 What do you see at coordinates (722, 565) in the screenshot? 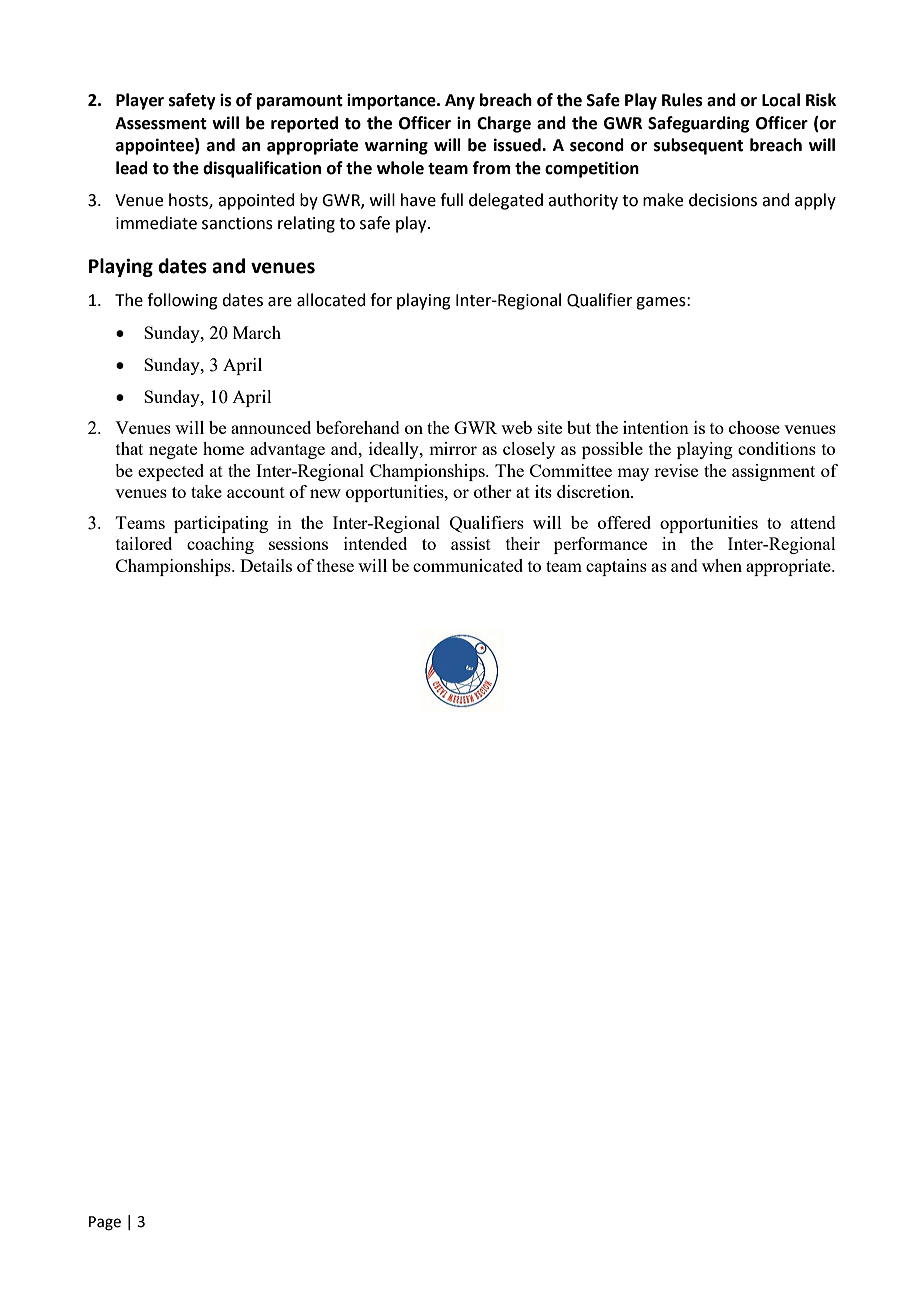
I see `when` at bounding box center [722, 565].
